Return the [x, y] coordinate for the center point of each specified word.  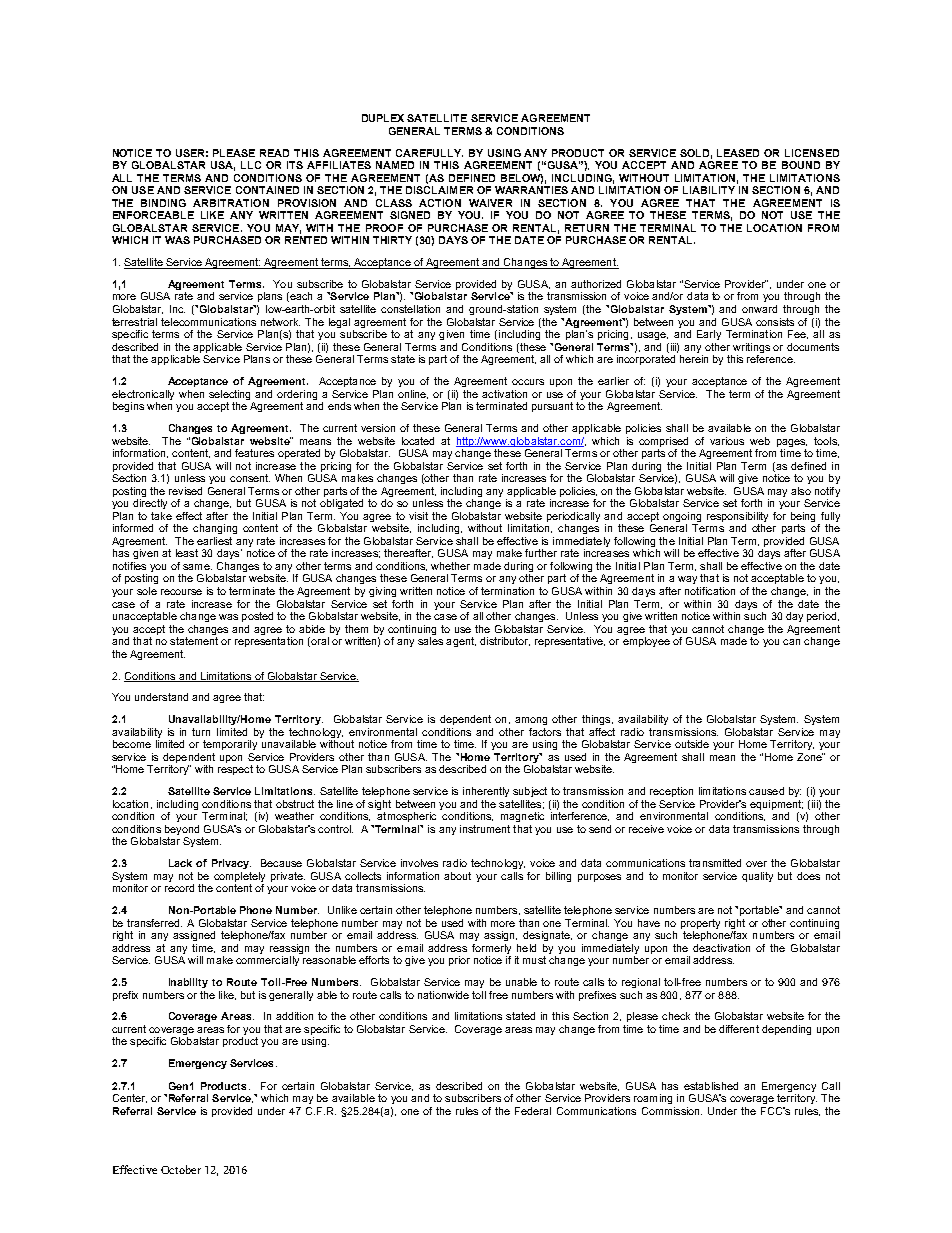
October [181, 1169]
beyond [182, 831]
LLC [251, 165]
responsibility [737, 517]
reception [671, 792]
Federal [533, 1111]
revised [185, 491]
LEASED [738, 153]
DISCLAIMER [439, 190]
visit [418, 516]
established [711, 1086]
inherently [486, 792]
